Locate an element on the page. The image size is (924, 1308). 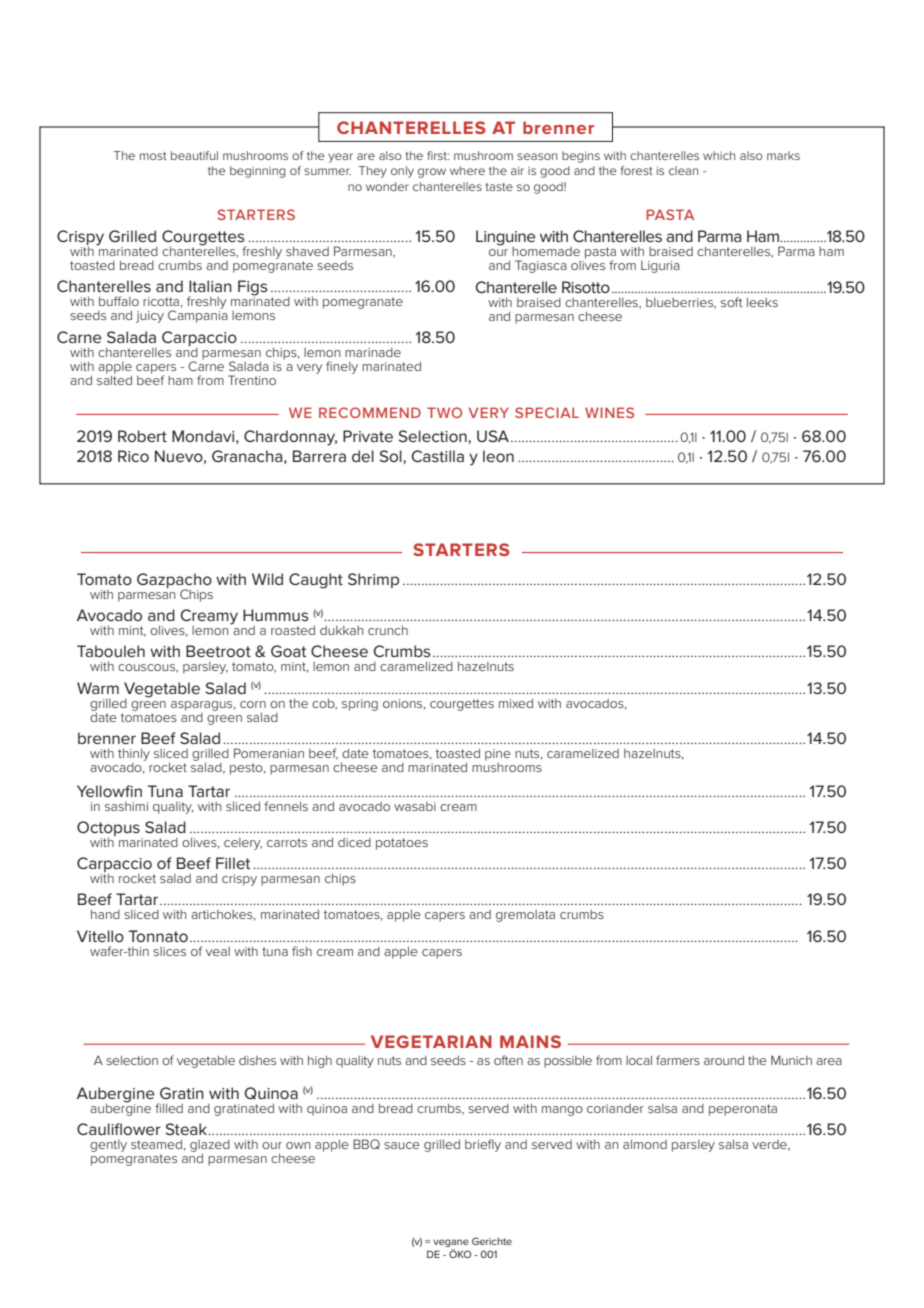
beautiful is located at coordinates (194, 155).
